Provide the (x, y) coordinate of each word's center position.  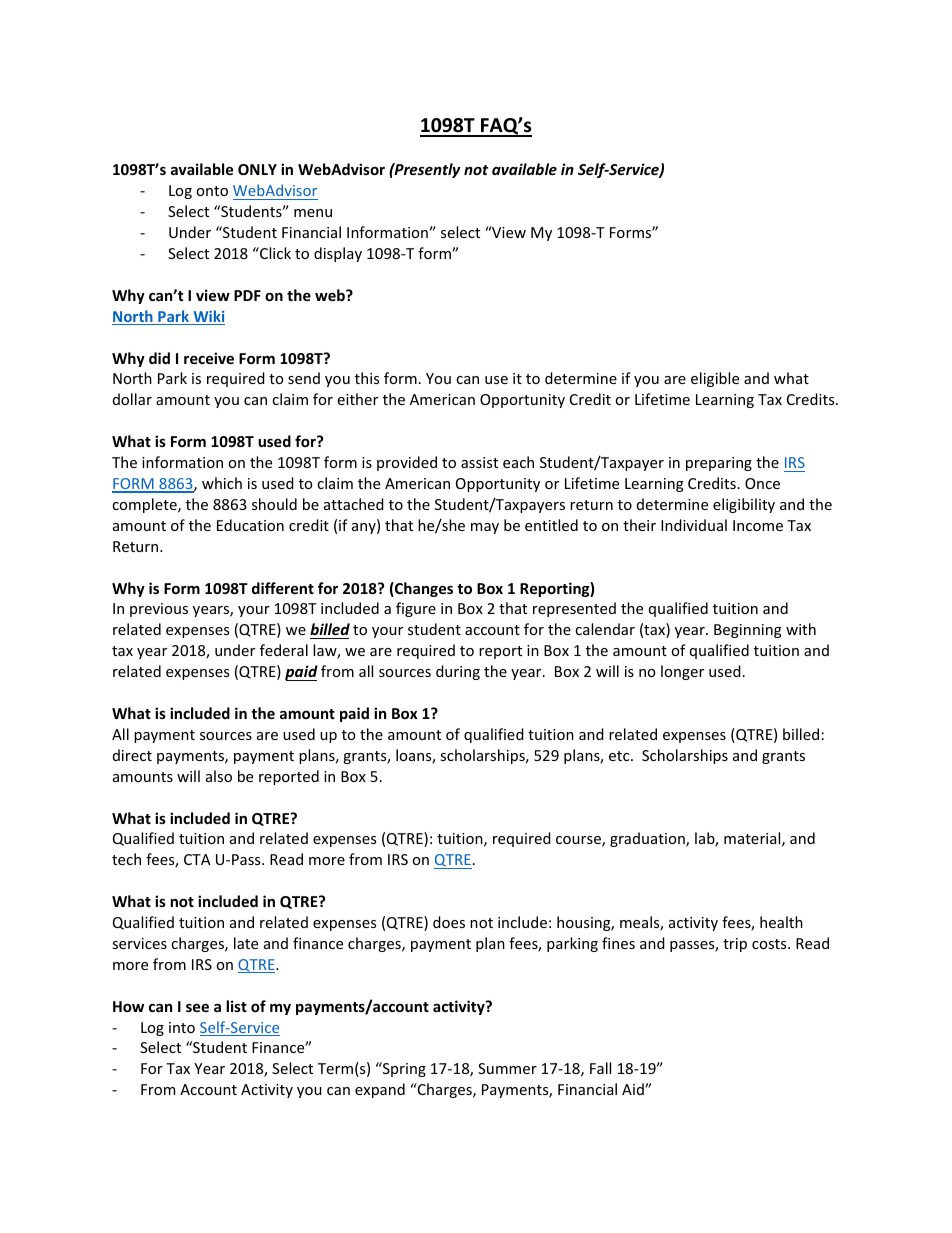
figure (416, 609)
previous (159, 610)
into (182, 1027)
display (338, 254)
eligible (715, 379)
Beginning (748, 631)
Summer (507, 1068)
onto (212, 191)
